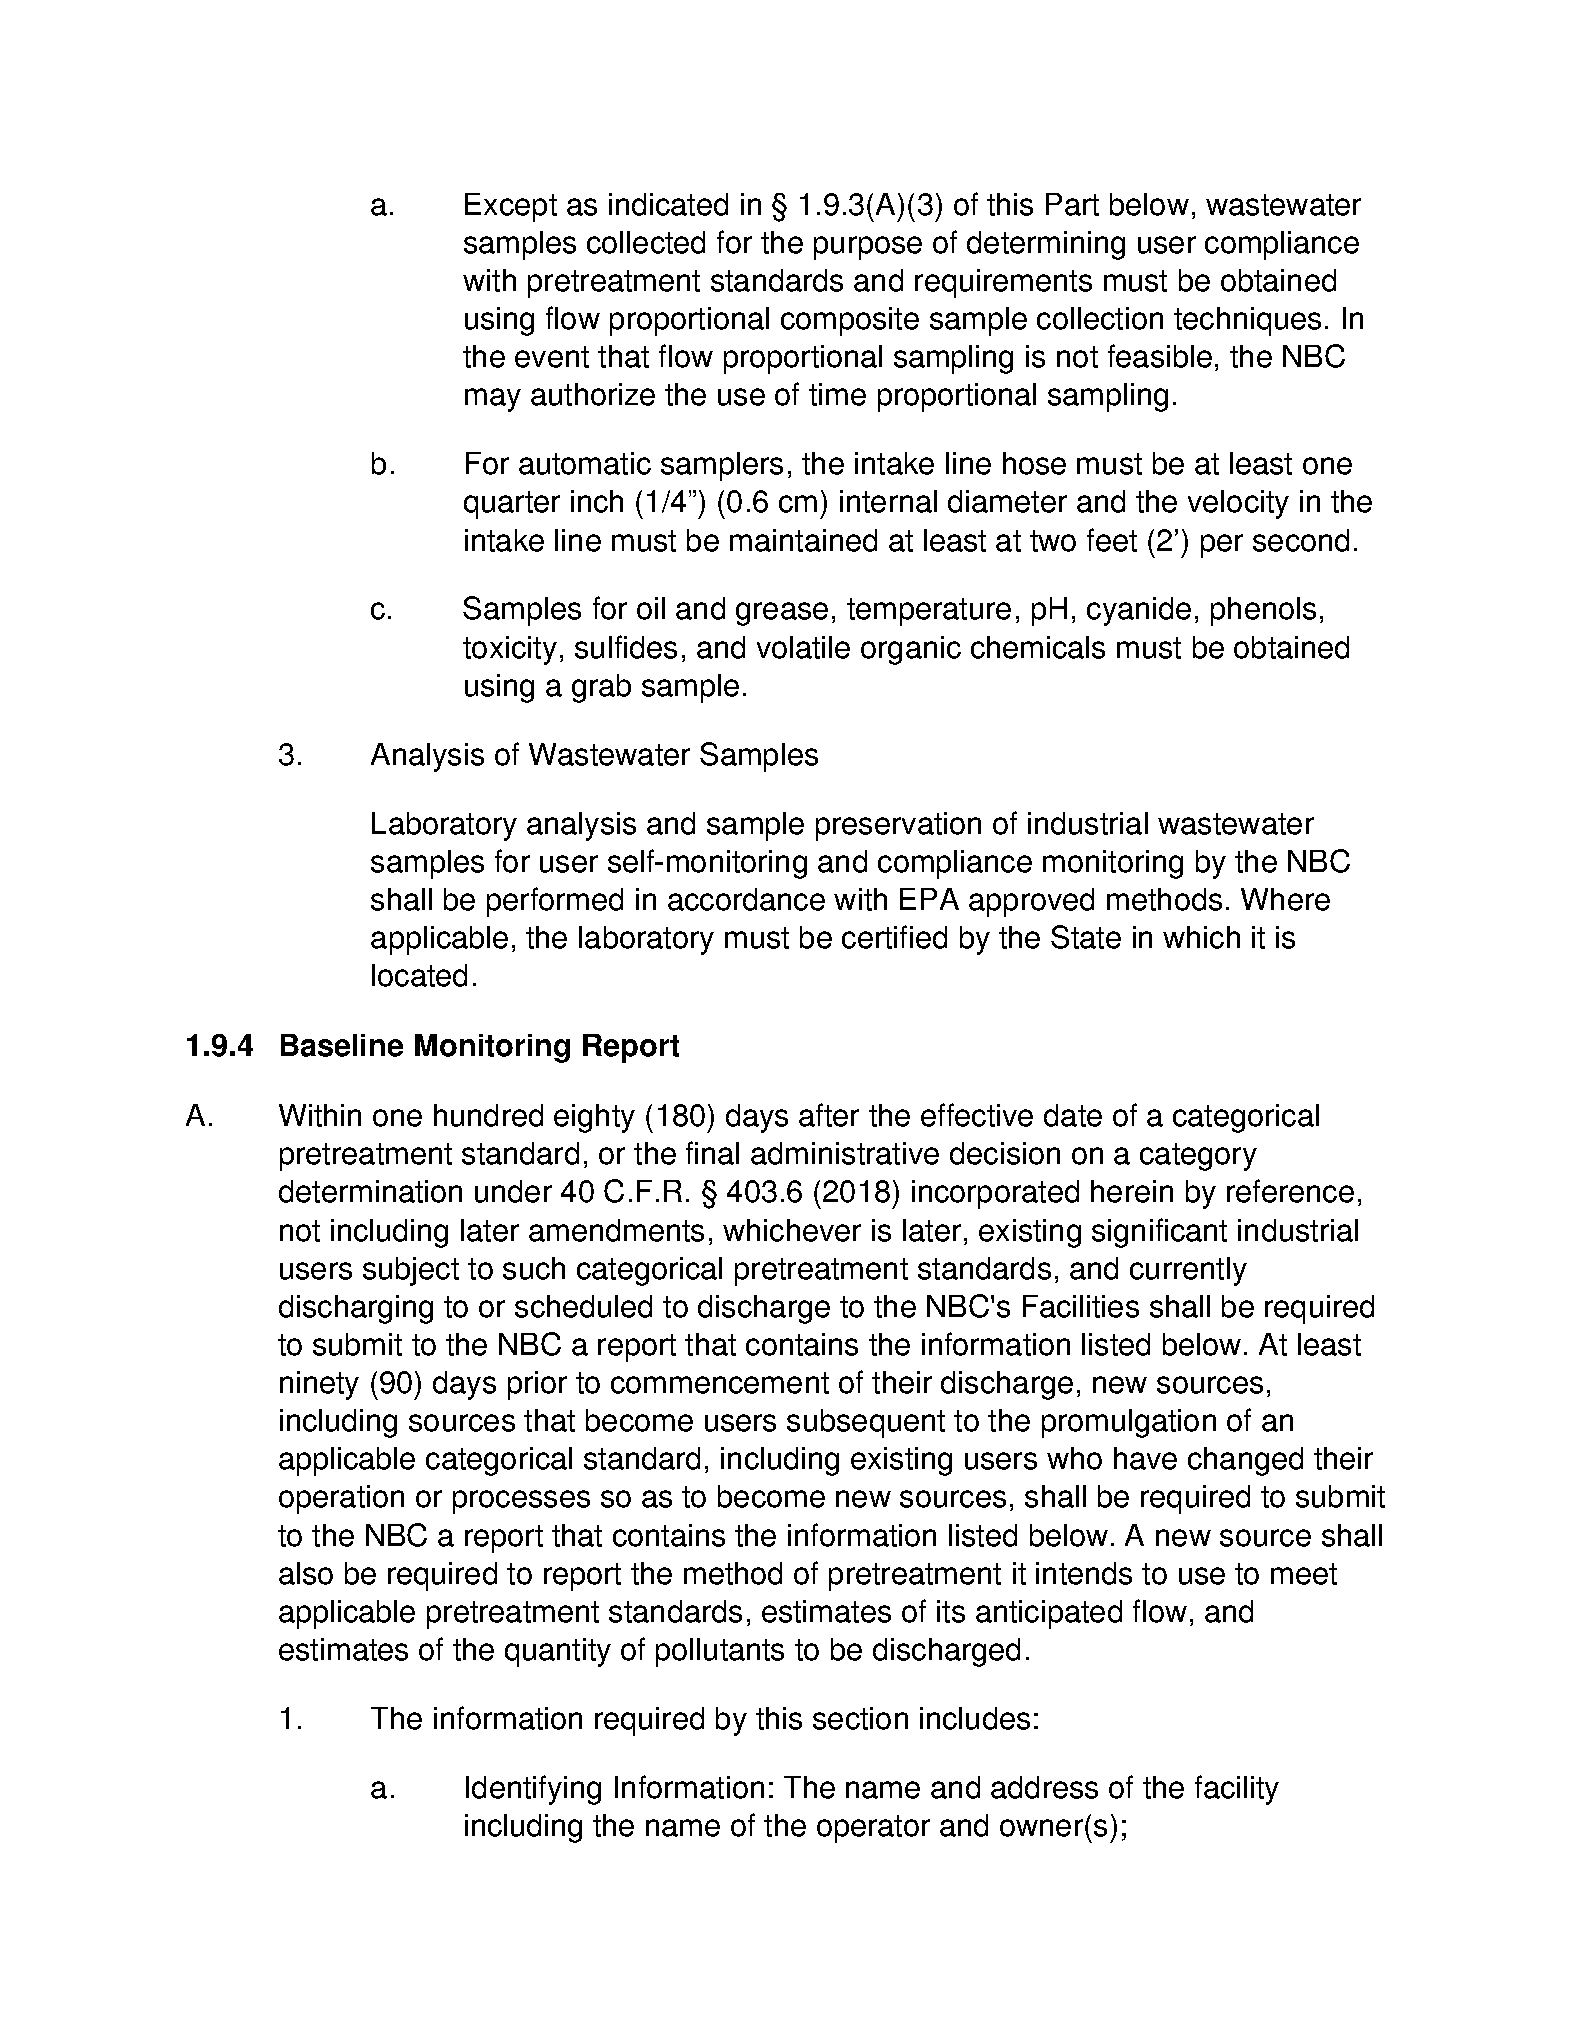 The height and width of the image is (2035, 1573). I want to click on currently, so click(1188, 1271).
